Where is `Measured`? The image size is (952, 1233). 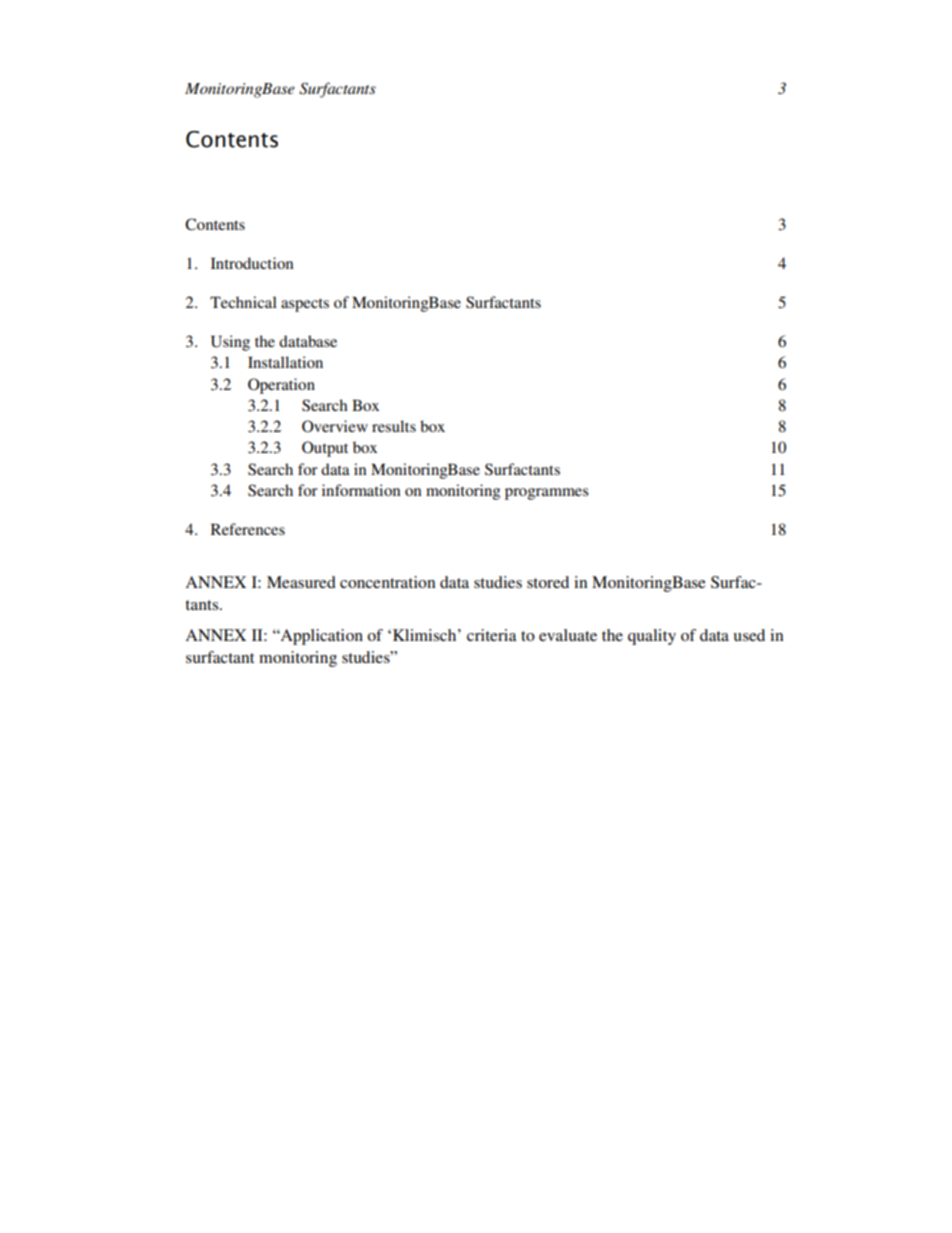
Measured is located at coordinates (301, 582).
